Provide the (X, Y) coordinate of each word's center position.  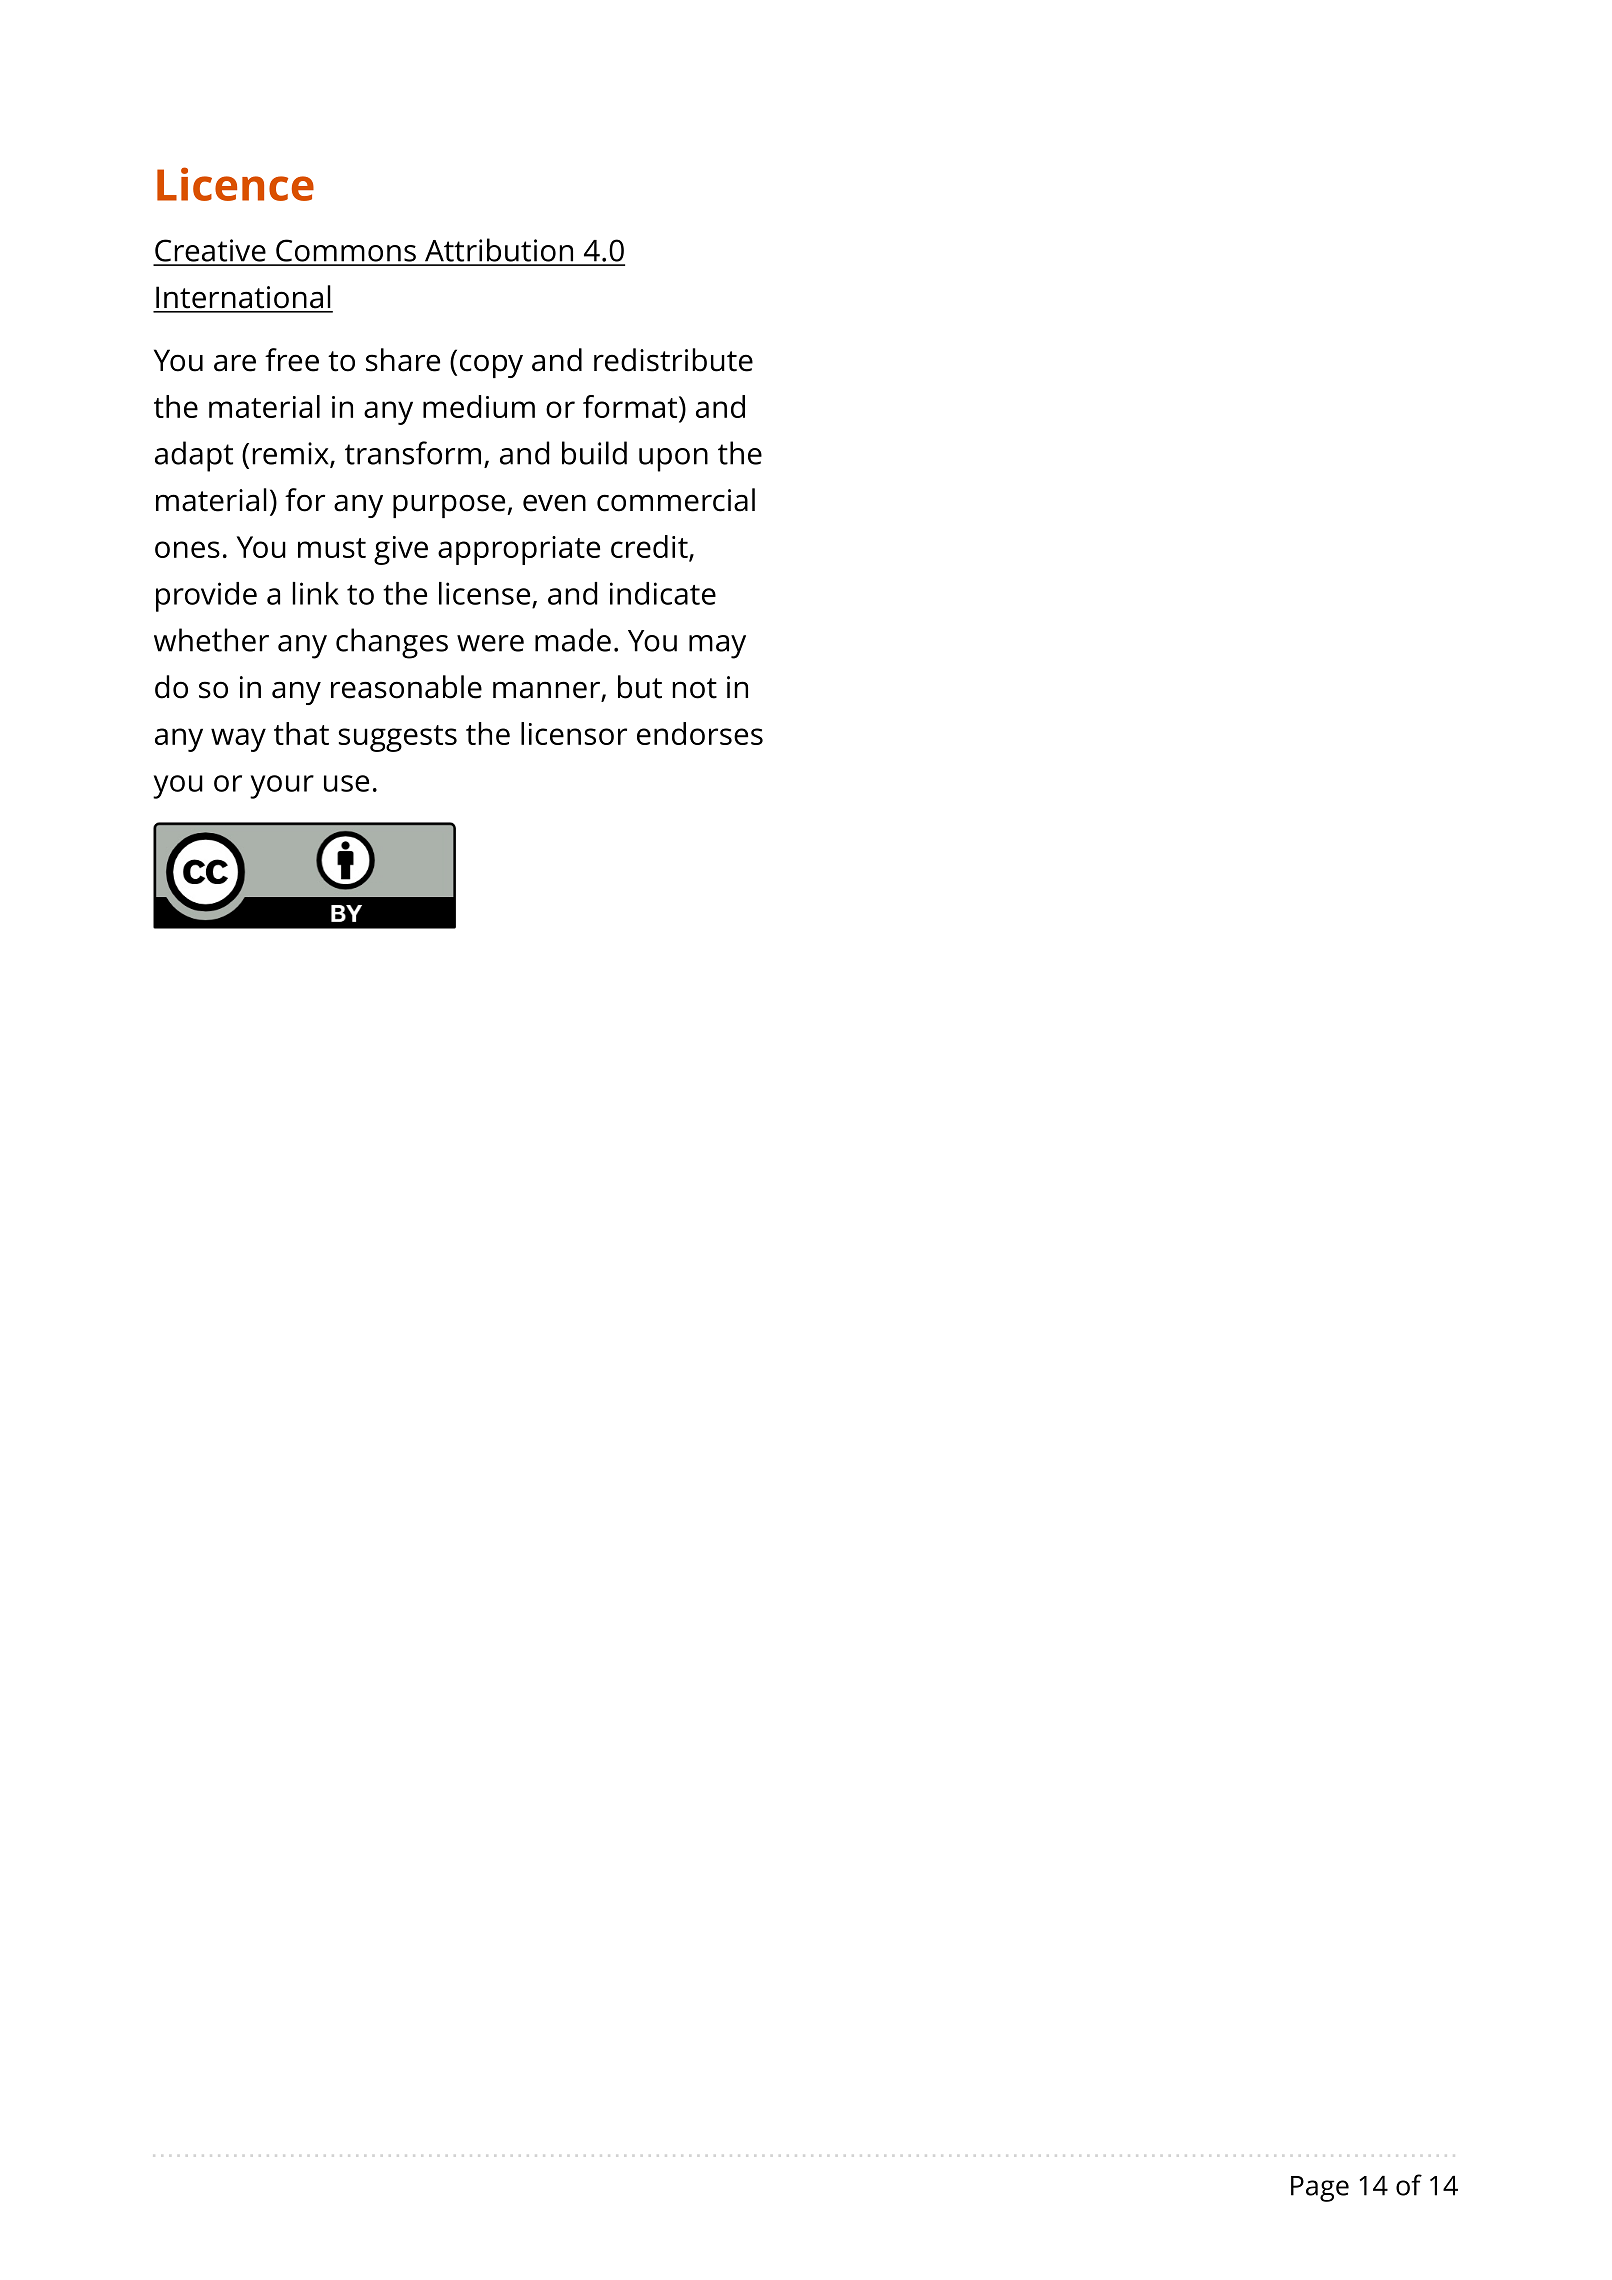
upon (673, 460)
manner (547, 691)
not (695, 688)
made (573, 640)
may (717, 647)
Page (1320, 2189)
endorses (700, 733)
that (301, 733)
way (238, 740)
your (282, 787)
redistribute (673, 360)
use (346, 783)
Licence (235, 184)
